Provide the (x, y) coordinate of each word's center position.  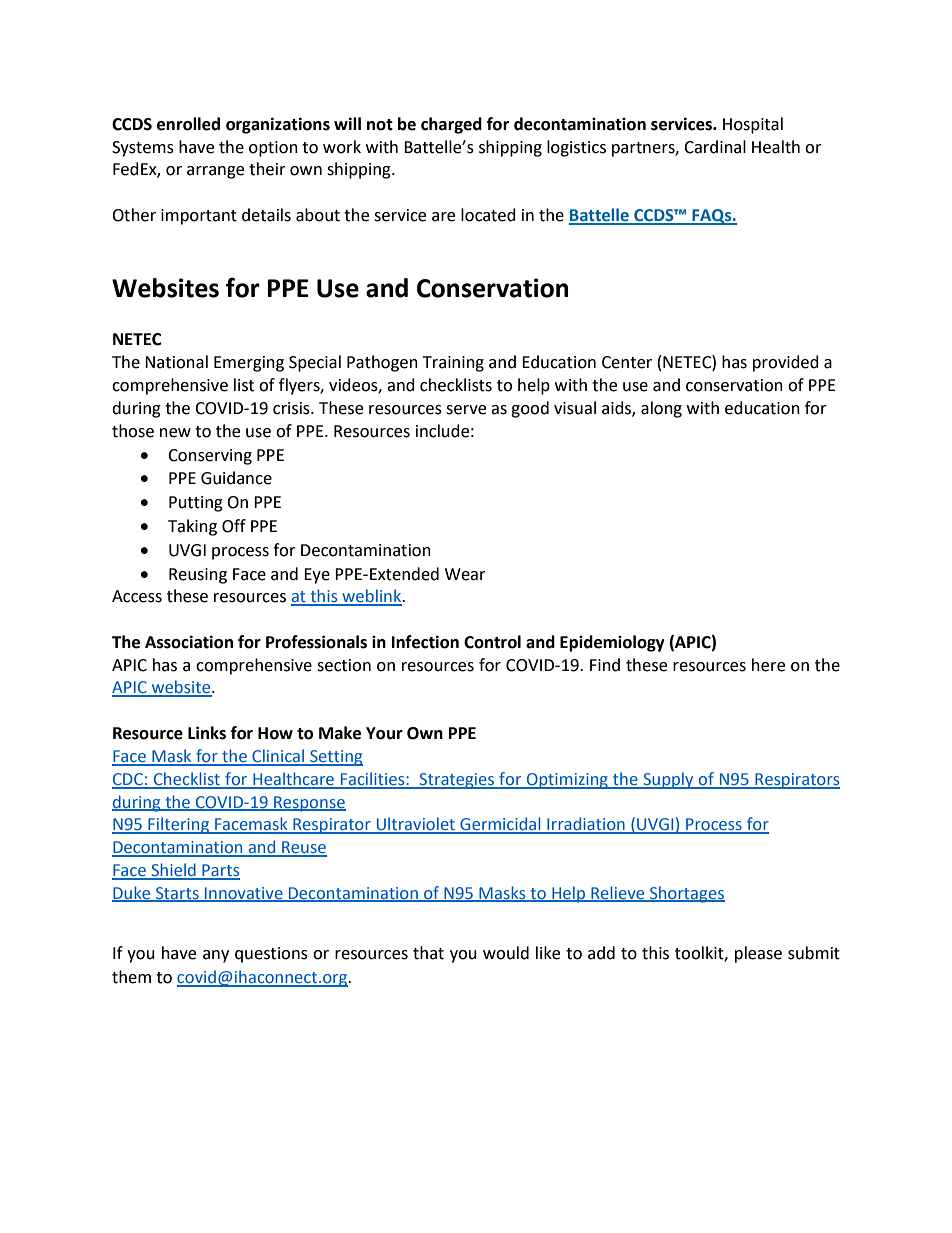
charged (451, 125)
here (768, 665)
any (216, 956)
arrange (215, 172)
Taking (192, 527)
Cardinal (715, 147)
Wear (465, 574)
